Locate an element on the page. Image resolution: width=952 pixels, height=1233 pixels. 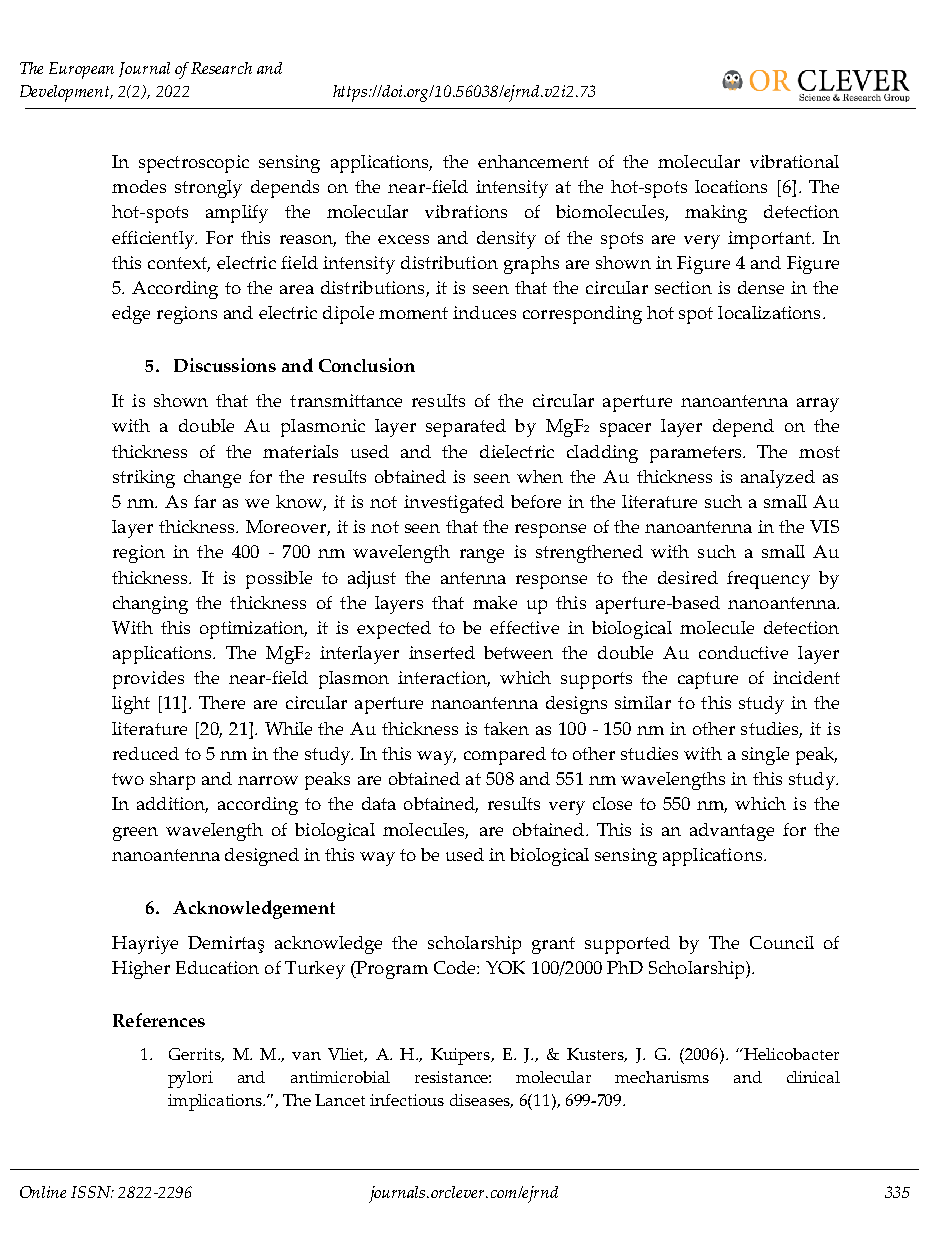
green is located at coordinates (135, 834).
